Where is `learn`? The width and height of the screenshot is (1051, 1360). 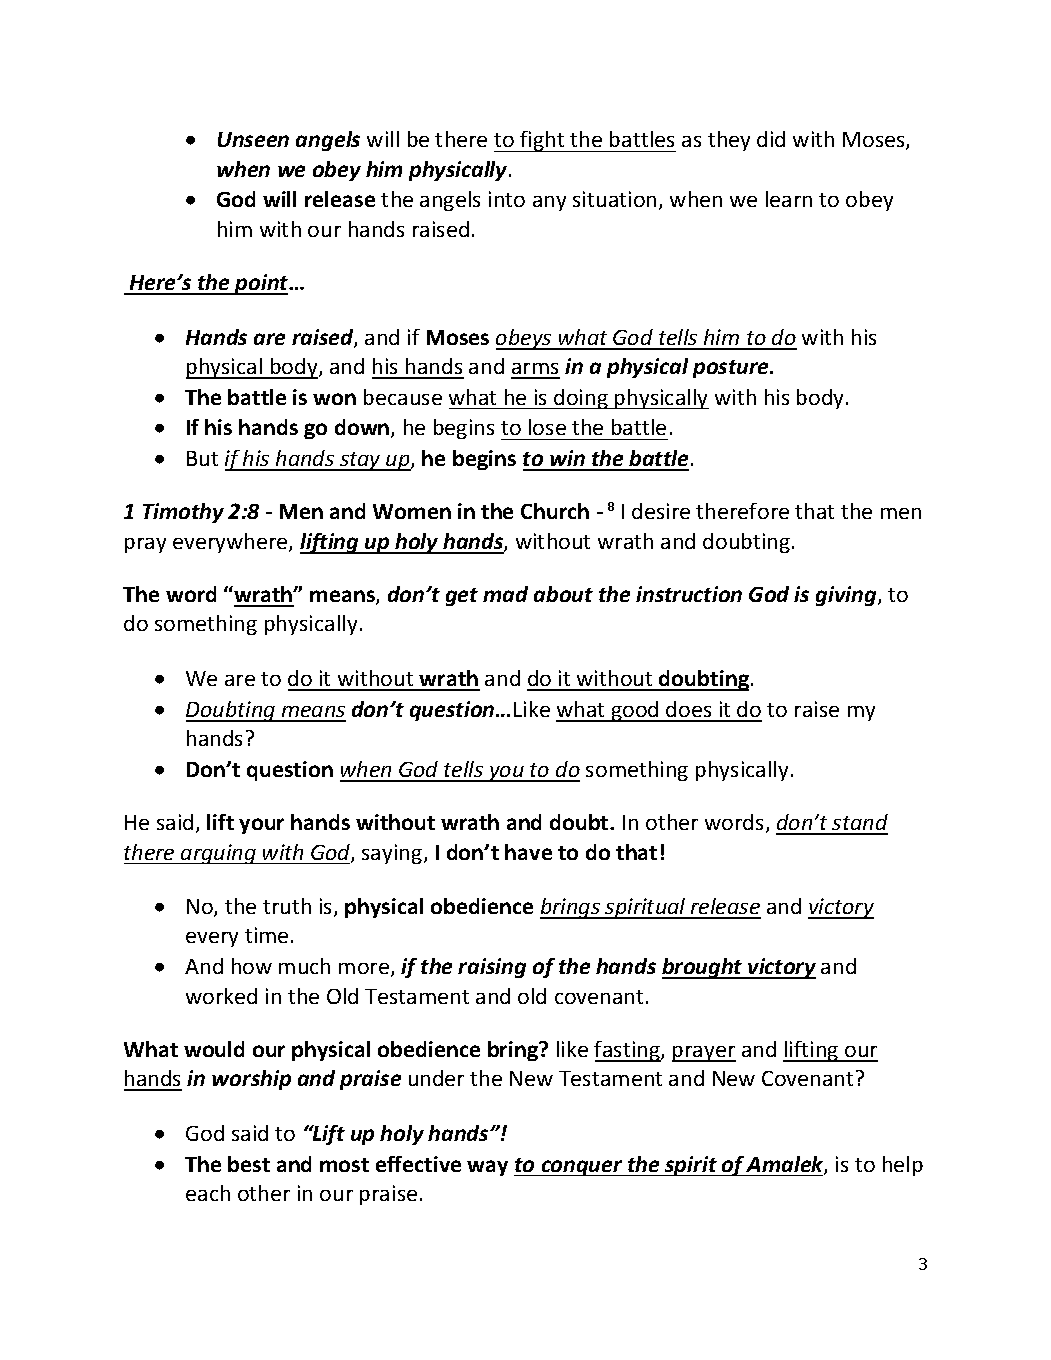 learn is located at coordinates (789, 199).
